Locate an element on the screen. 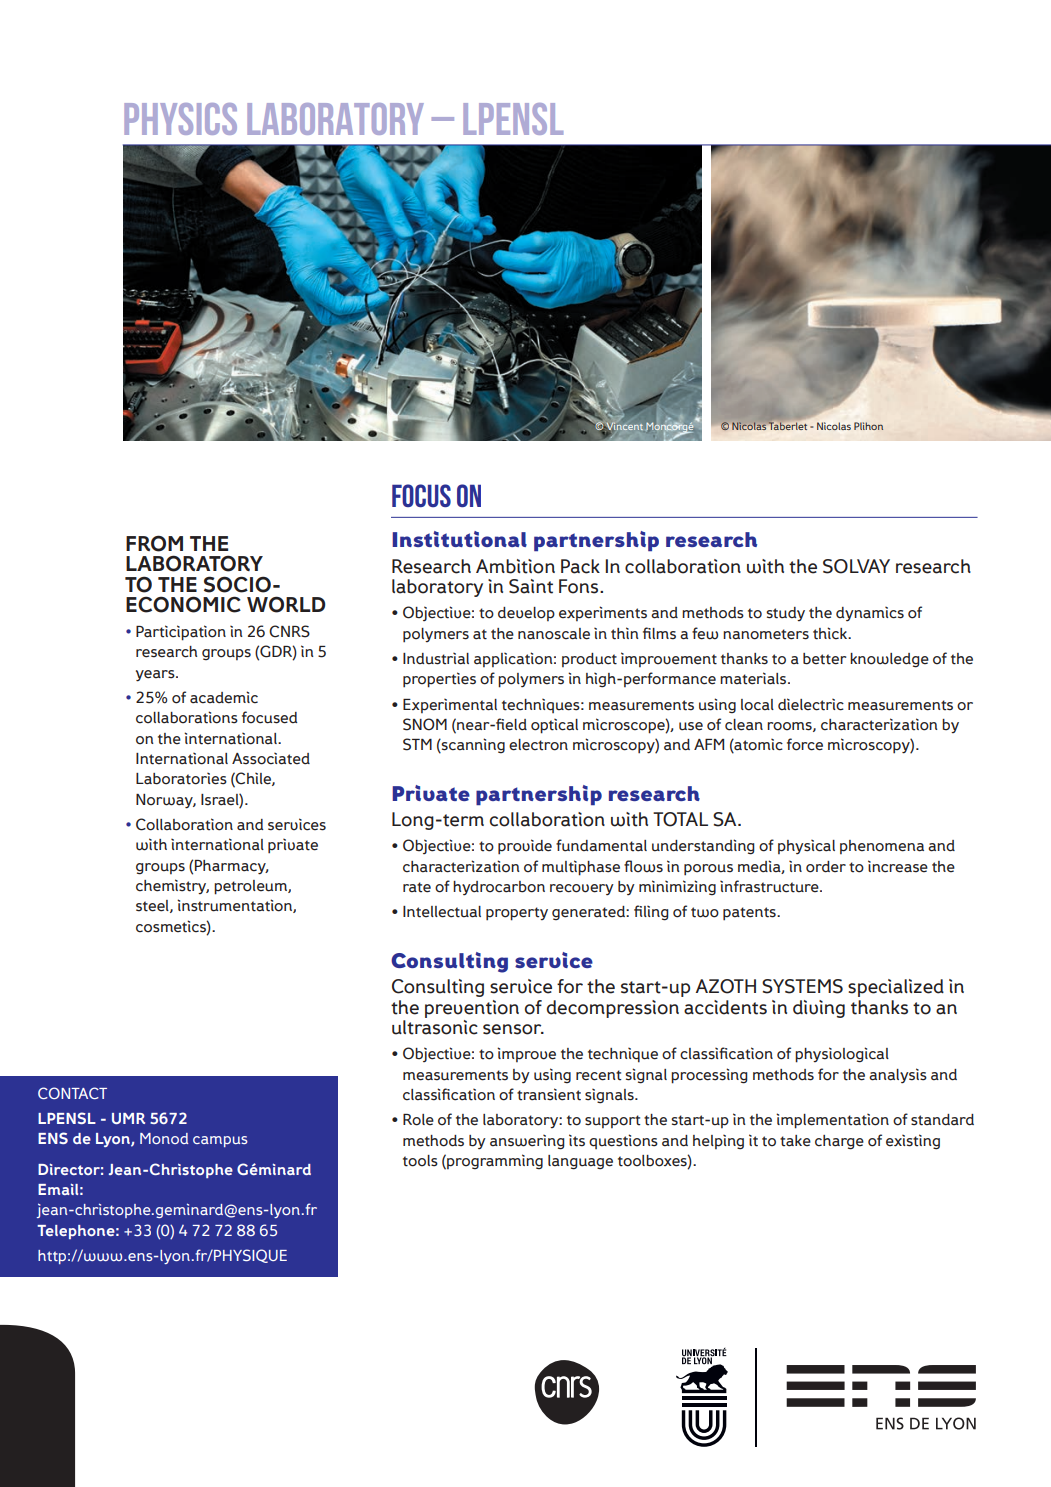 This screenshot has width=1051, height=1487. Institutional is located at coordinates (459, 539).
